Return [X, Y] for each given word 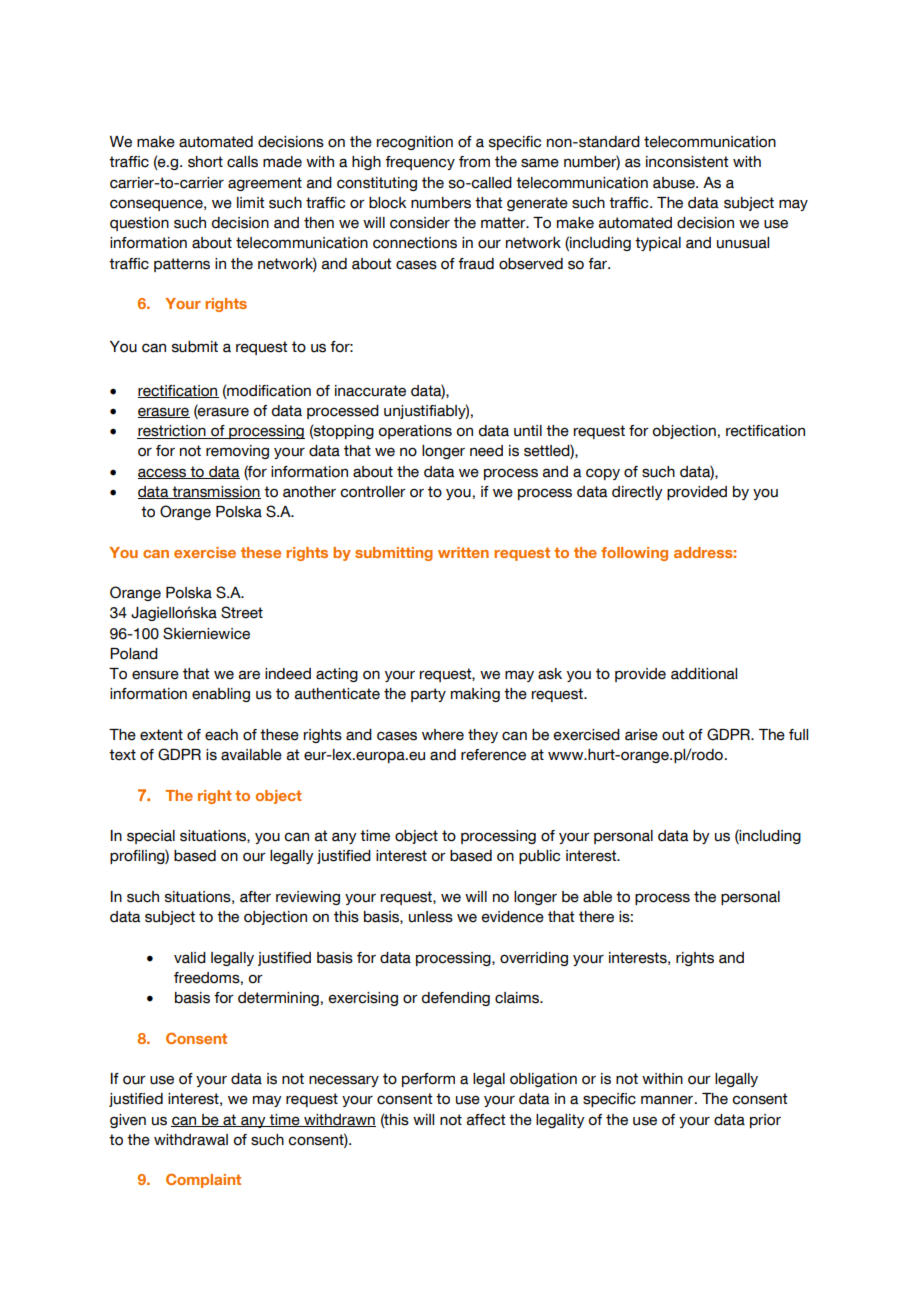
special [151, 837]
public [539, 857]
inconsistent [687, 162]
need [486, 451]
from [474, 162]
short [205, 162]
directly [637, 493]
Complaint [203, 1180]
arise [641, 735]
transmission [215, 492]
